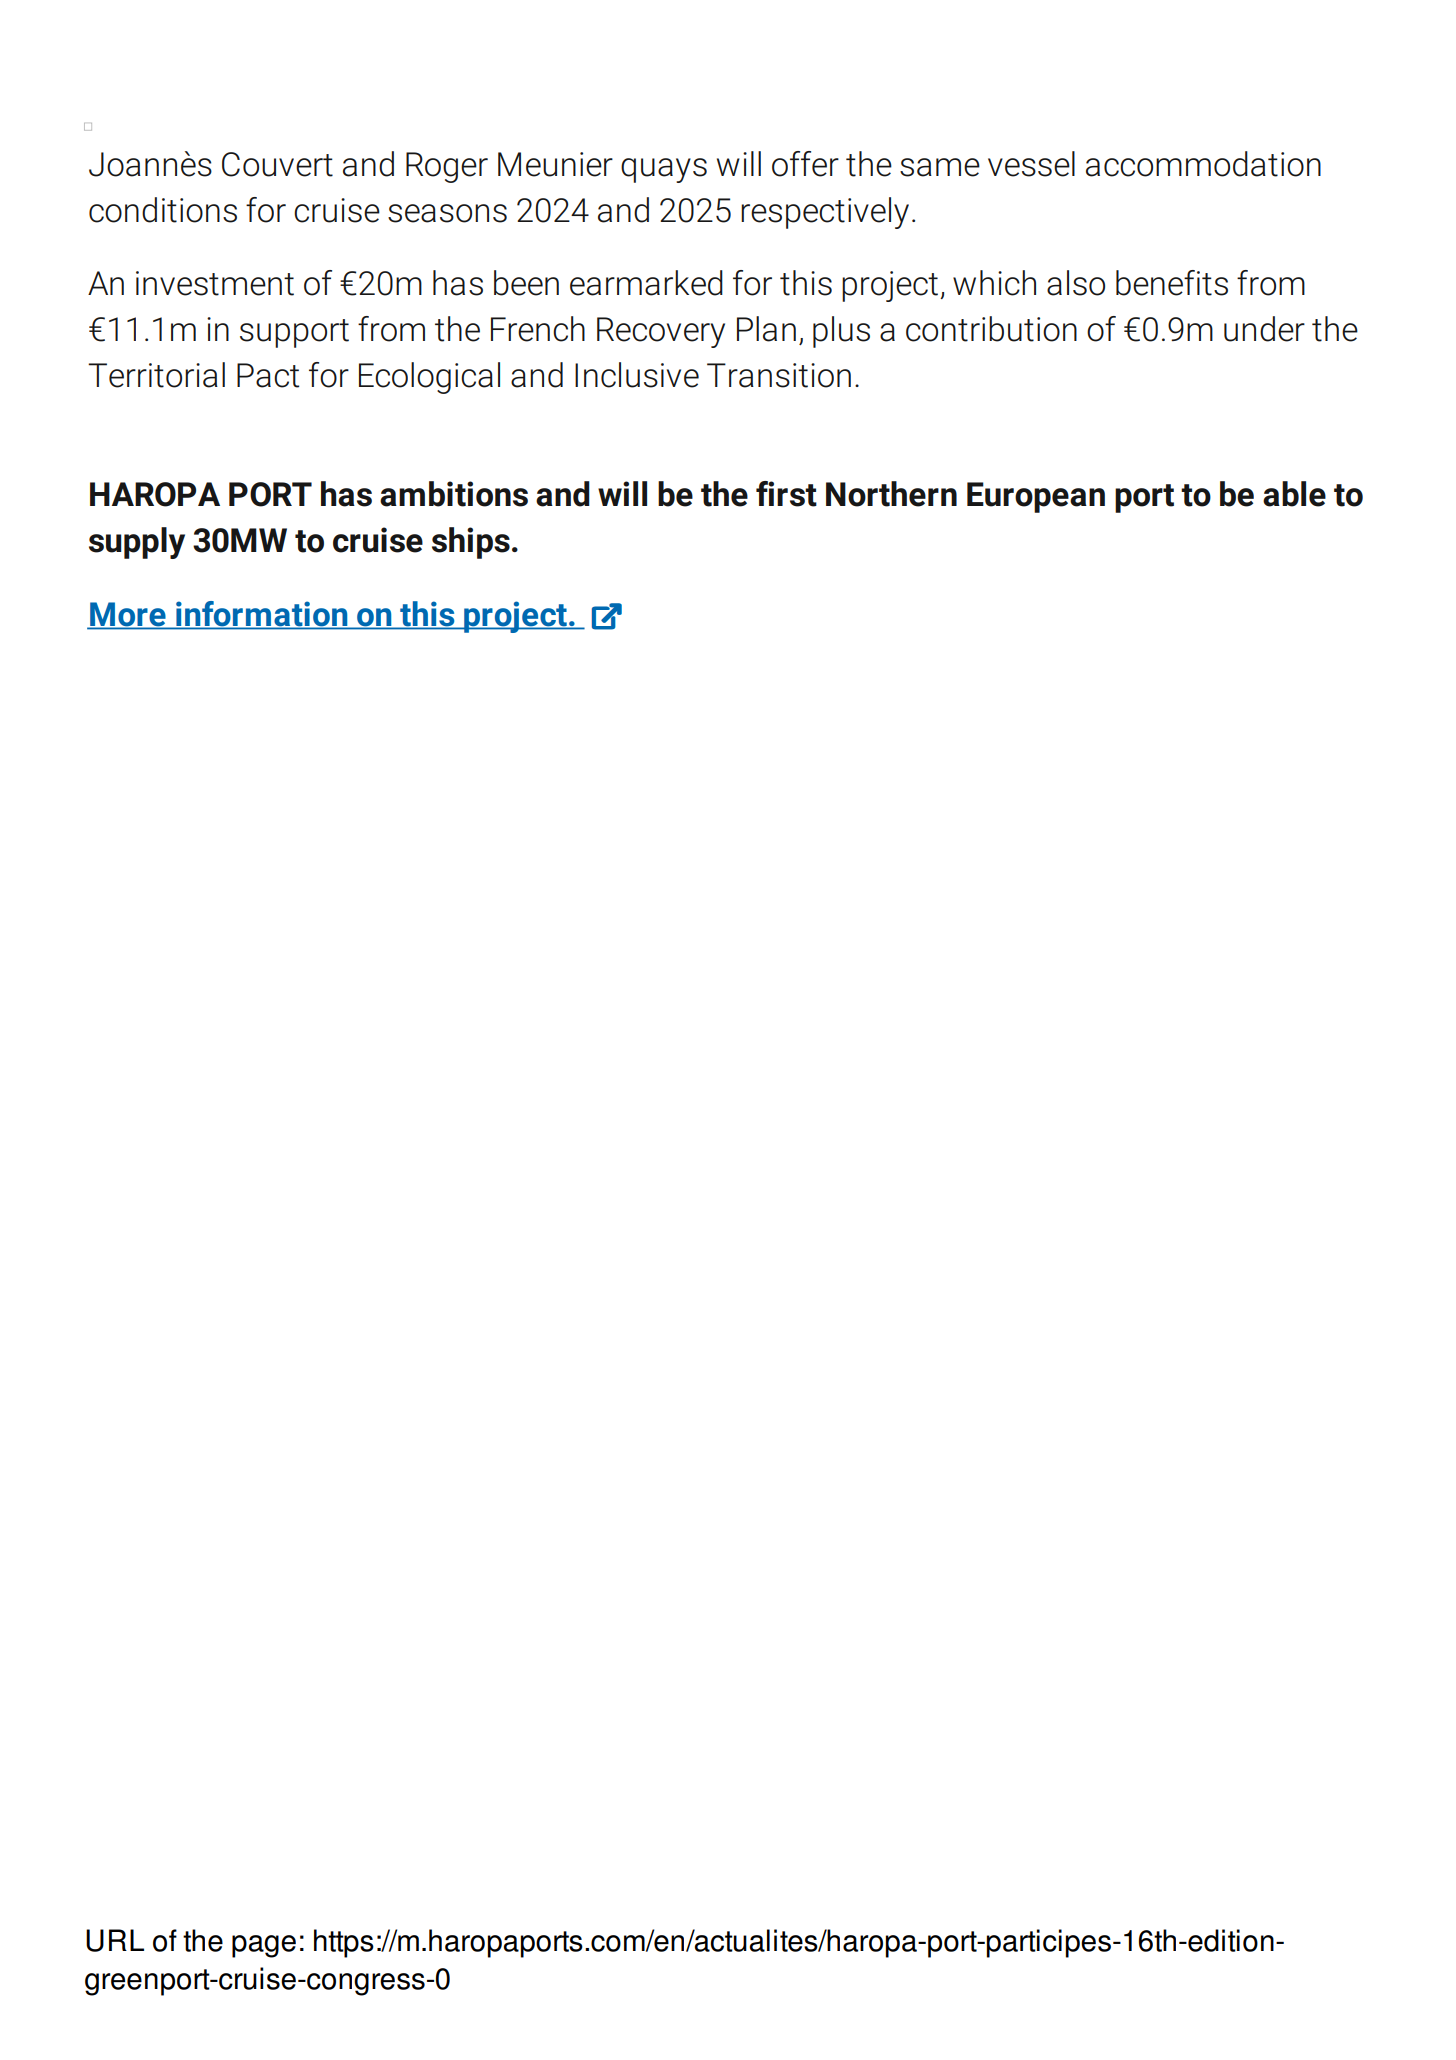  I want to click on ships, so click(471, 543).
